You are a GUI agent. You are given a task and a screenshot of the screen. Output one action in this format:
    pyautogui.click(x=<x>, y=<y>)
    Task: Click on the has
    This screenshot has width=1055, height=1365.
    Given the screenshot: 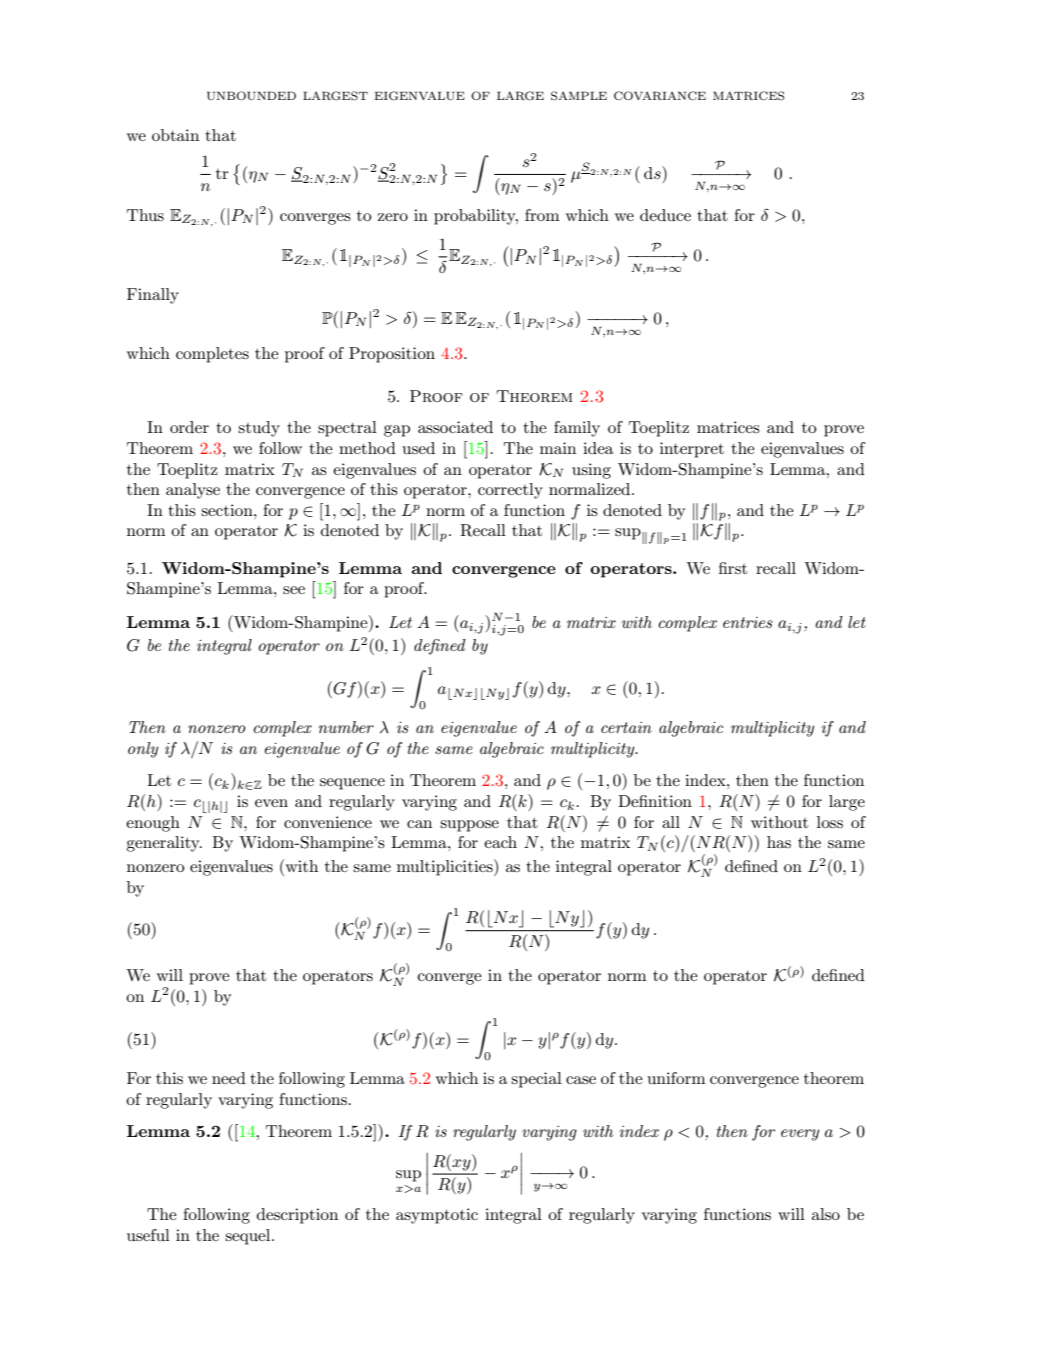 What is the action you would take?
    pyautogui.click(x=779, y=842)
